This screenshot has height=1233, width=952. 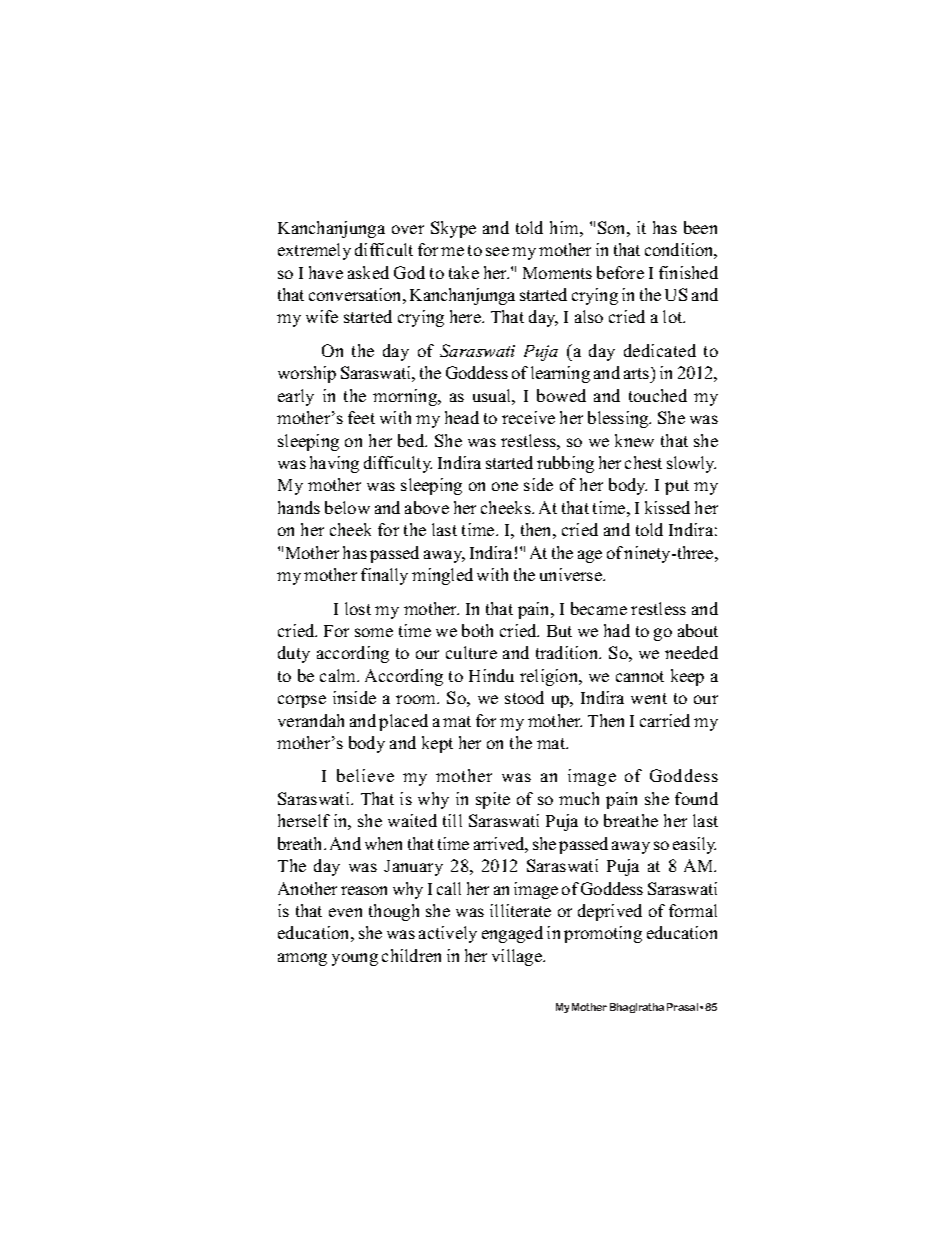 What do you see at coordinates (365, 775) in the screenshot?
I see `believe` at bounding box center [365, 775].
